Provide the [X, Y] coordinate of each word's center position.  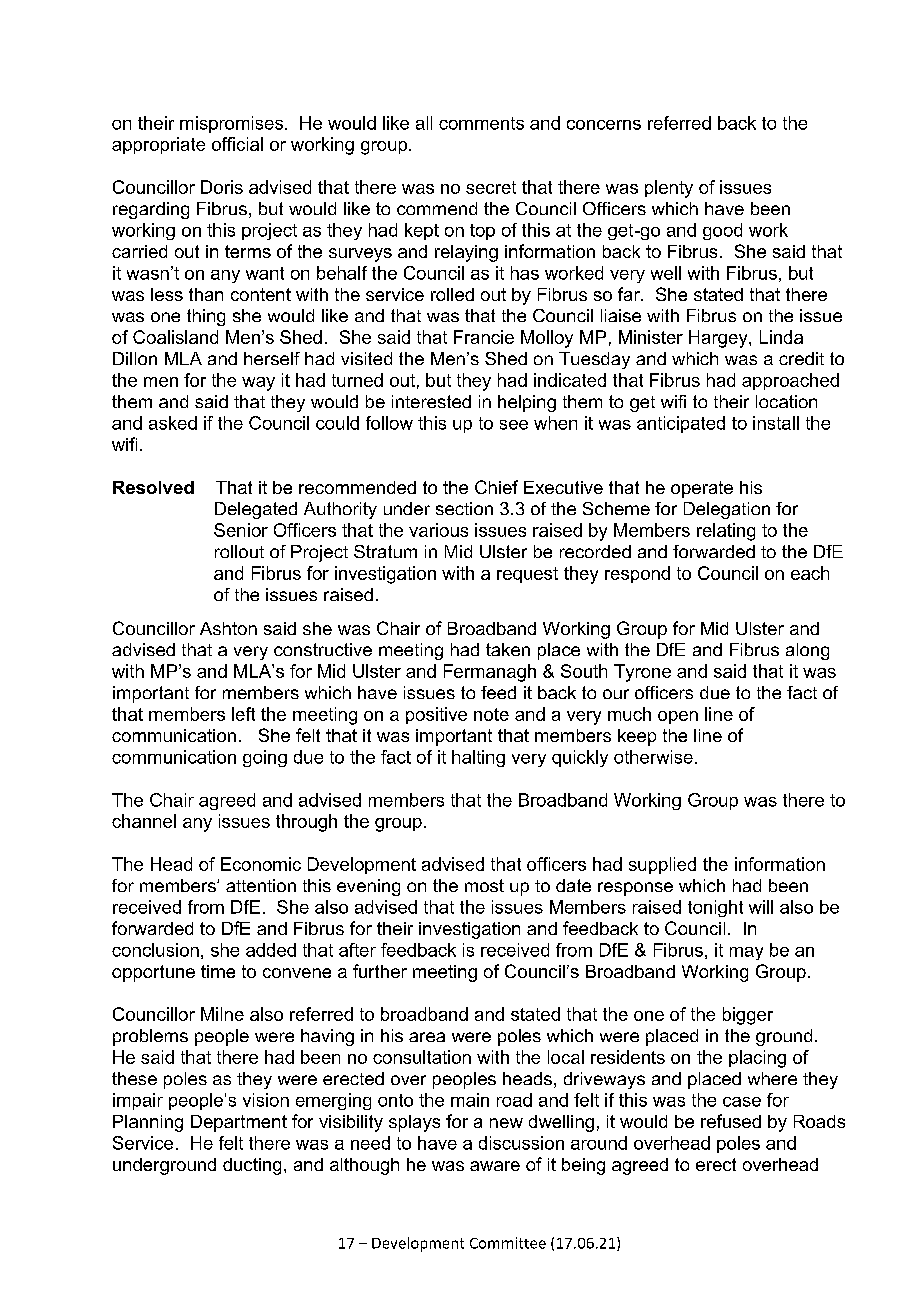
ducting [252, 1166]
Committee [508, 1243]
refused [731, 1121]
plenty [669, 189]
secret [491, 187]
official [237, 144]
